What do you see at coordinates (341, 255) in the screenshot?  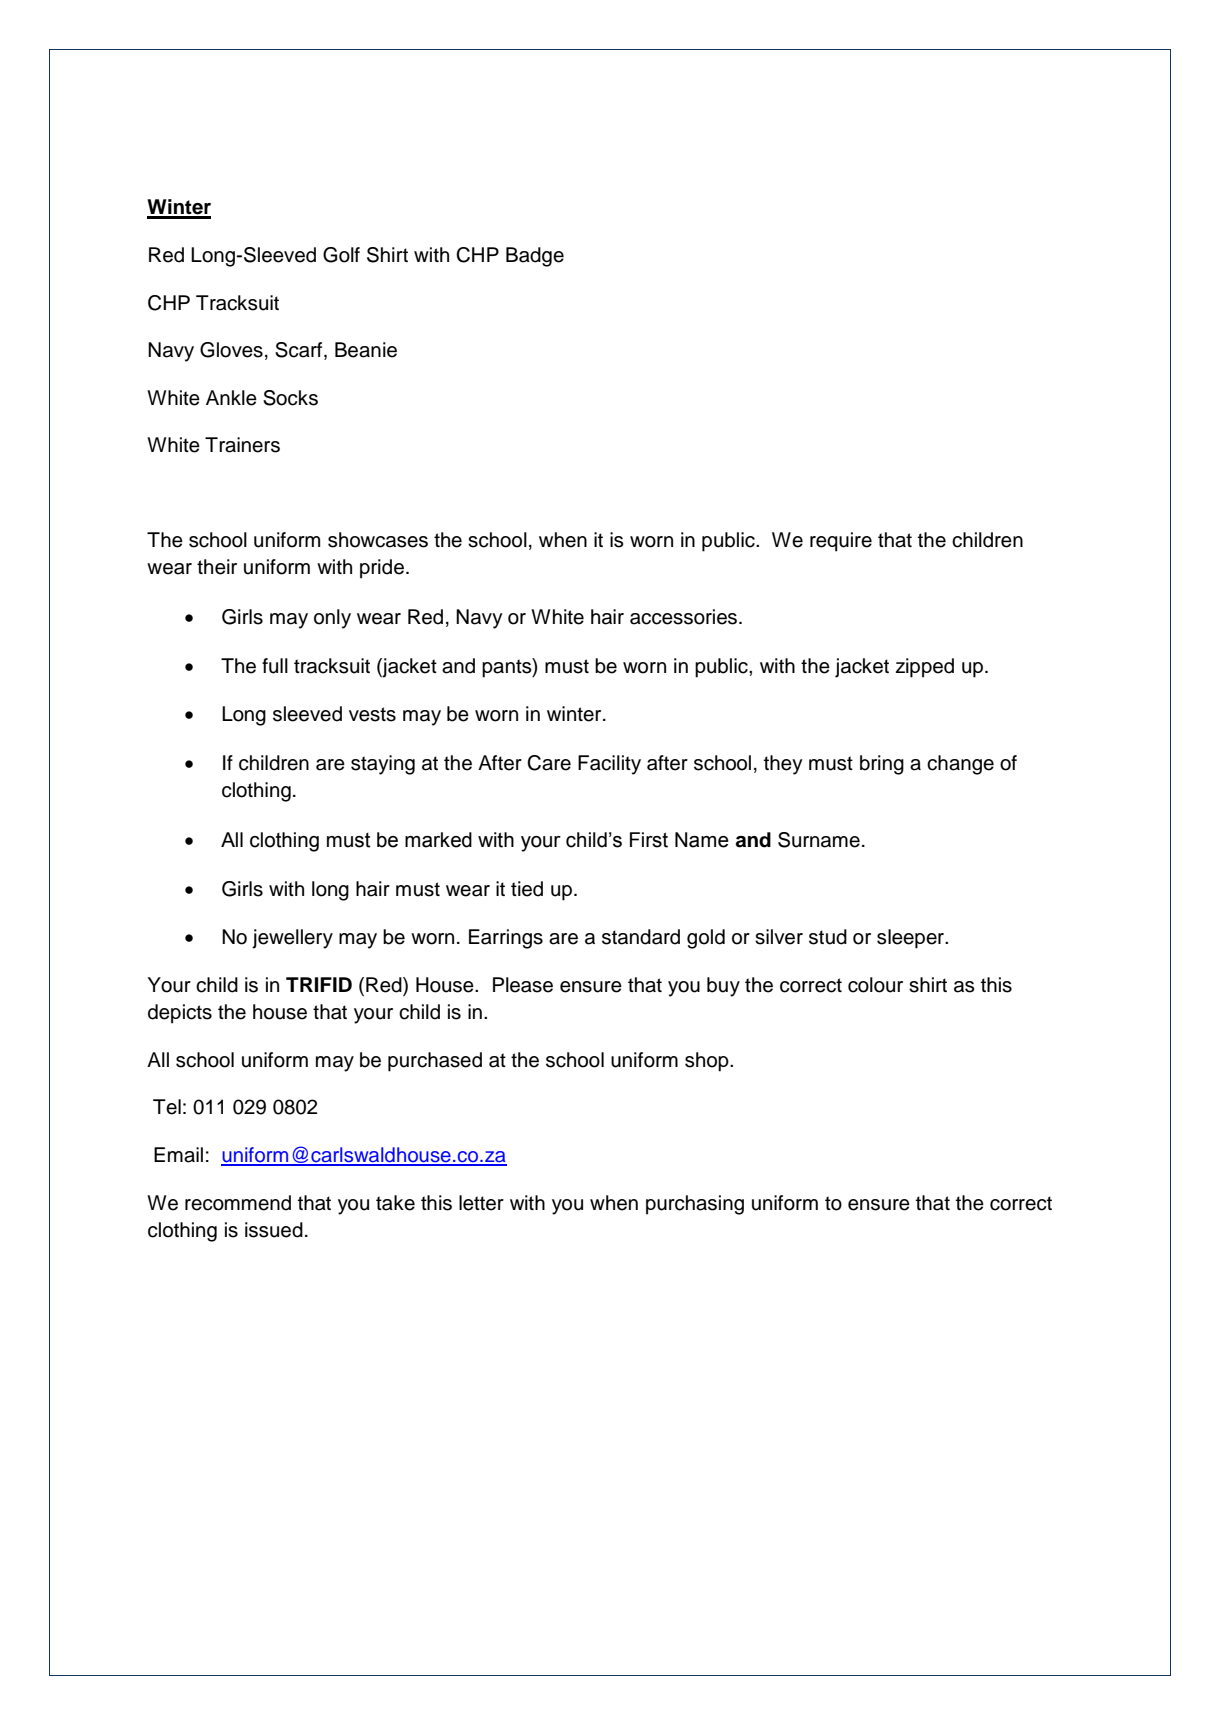 I see `Golf` at bounding box center [341, 255].
